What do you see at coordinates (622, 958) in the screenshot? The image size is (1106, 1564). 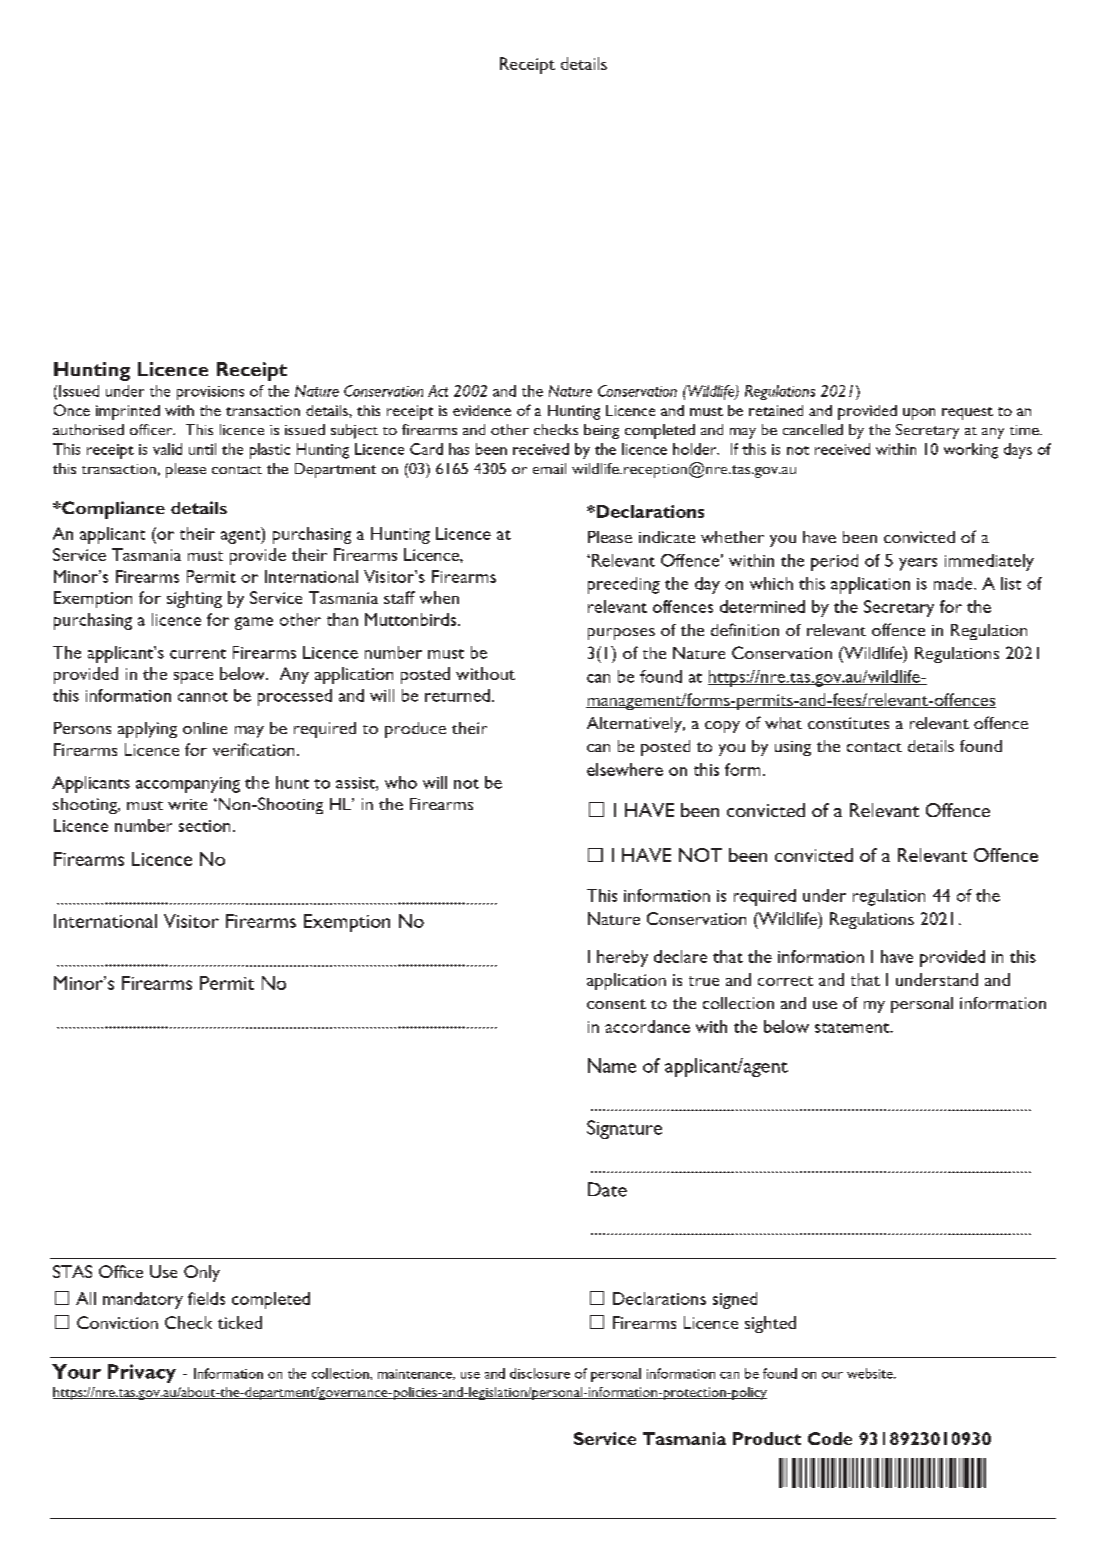 I see `hereby` at bounding box center [622, 958].
